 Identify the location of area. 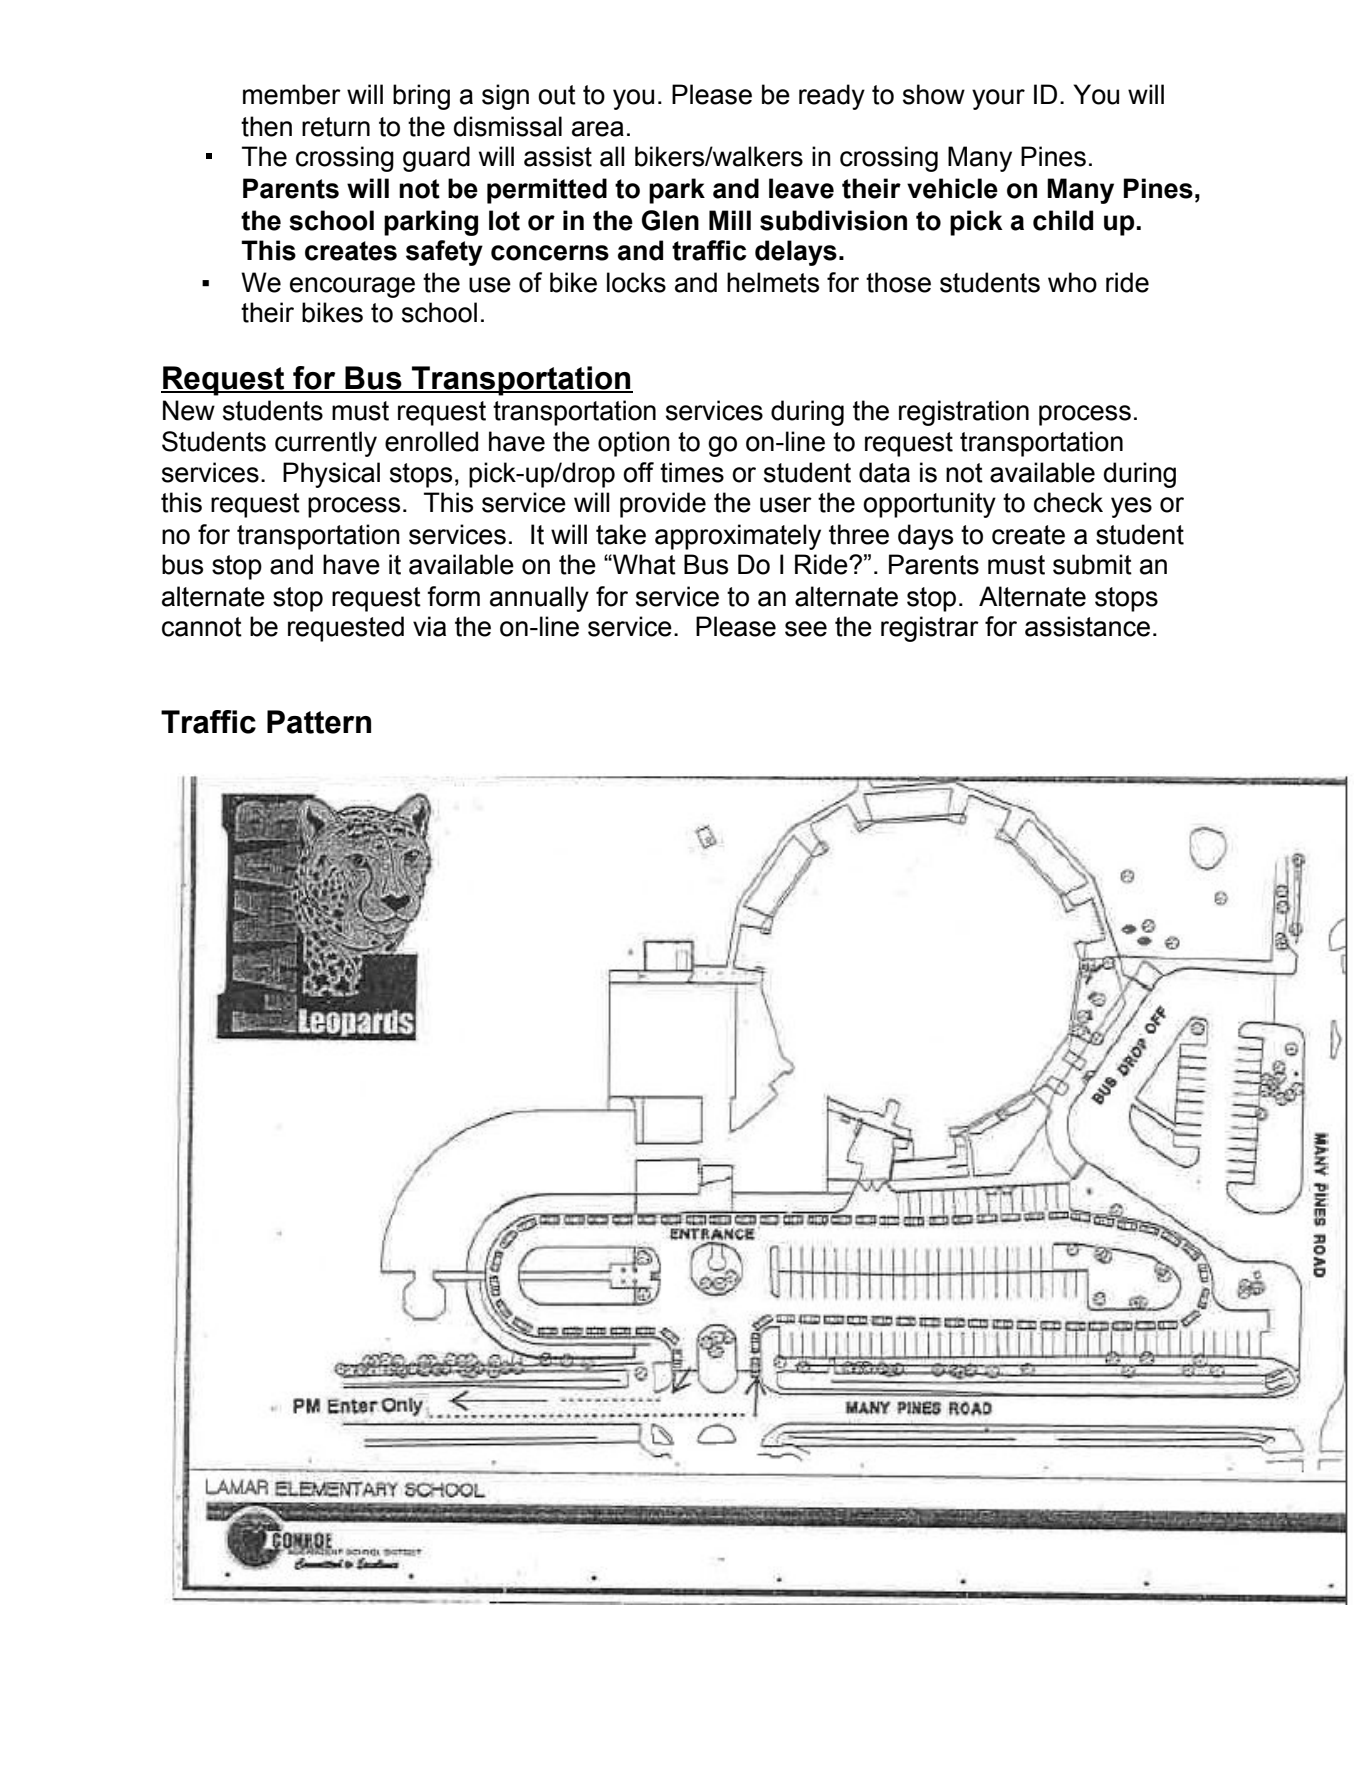
(598, 129).
